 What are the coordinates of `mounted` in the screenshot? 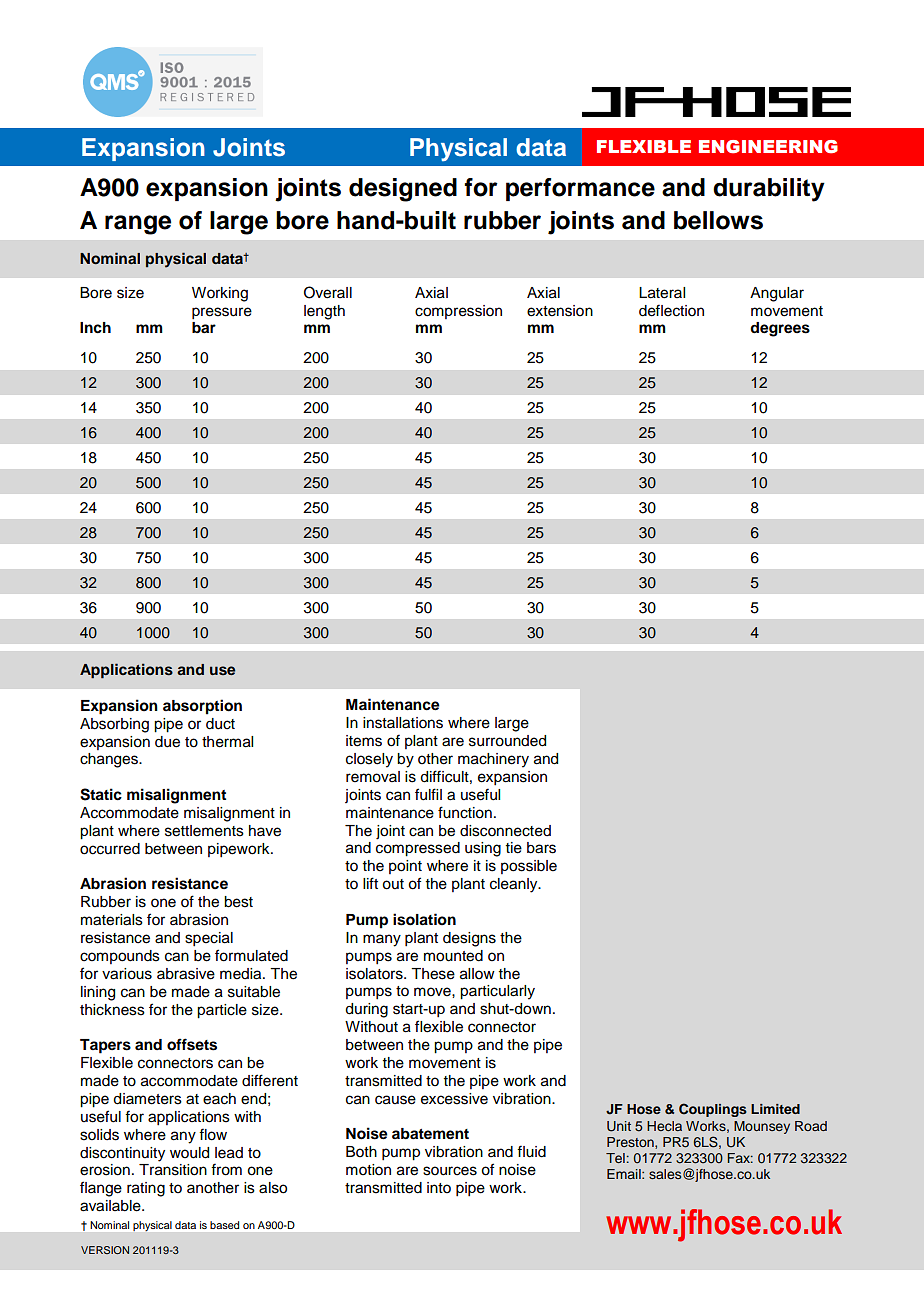 It's located at (453, 956).
